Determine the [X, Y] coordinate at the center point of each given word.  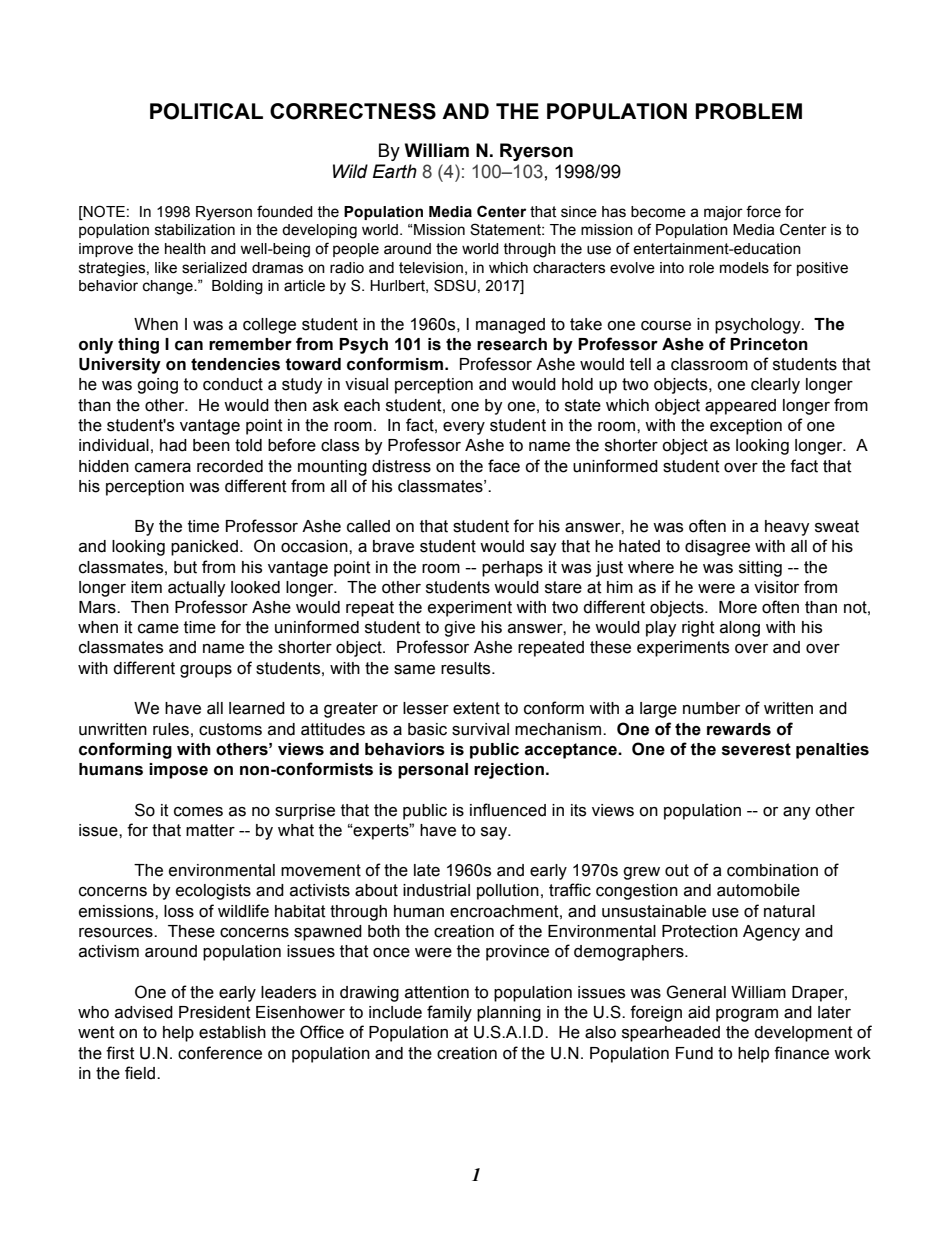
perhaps [512, 569]
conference [220, 1053]
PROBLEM [748, 111]
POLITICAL [206, 111]
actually [197, 589]
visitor [776, 587]
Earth [395, 171]
